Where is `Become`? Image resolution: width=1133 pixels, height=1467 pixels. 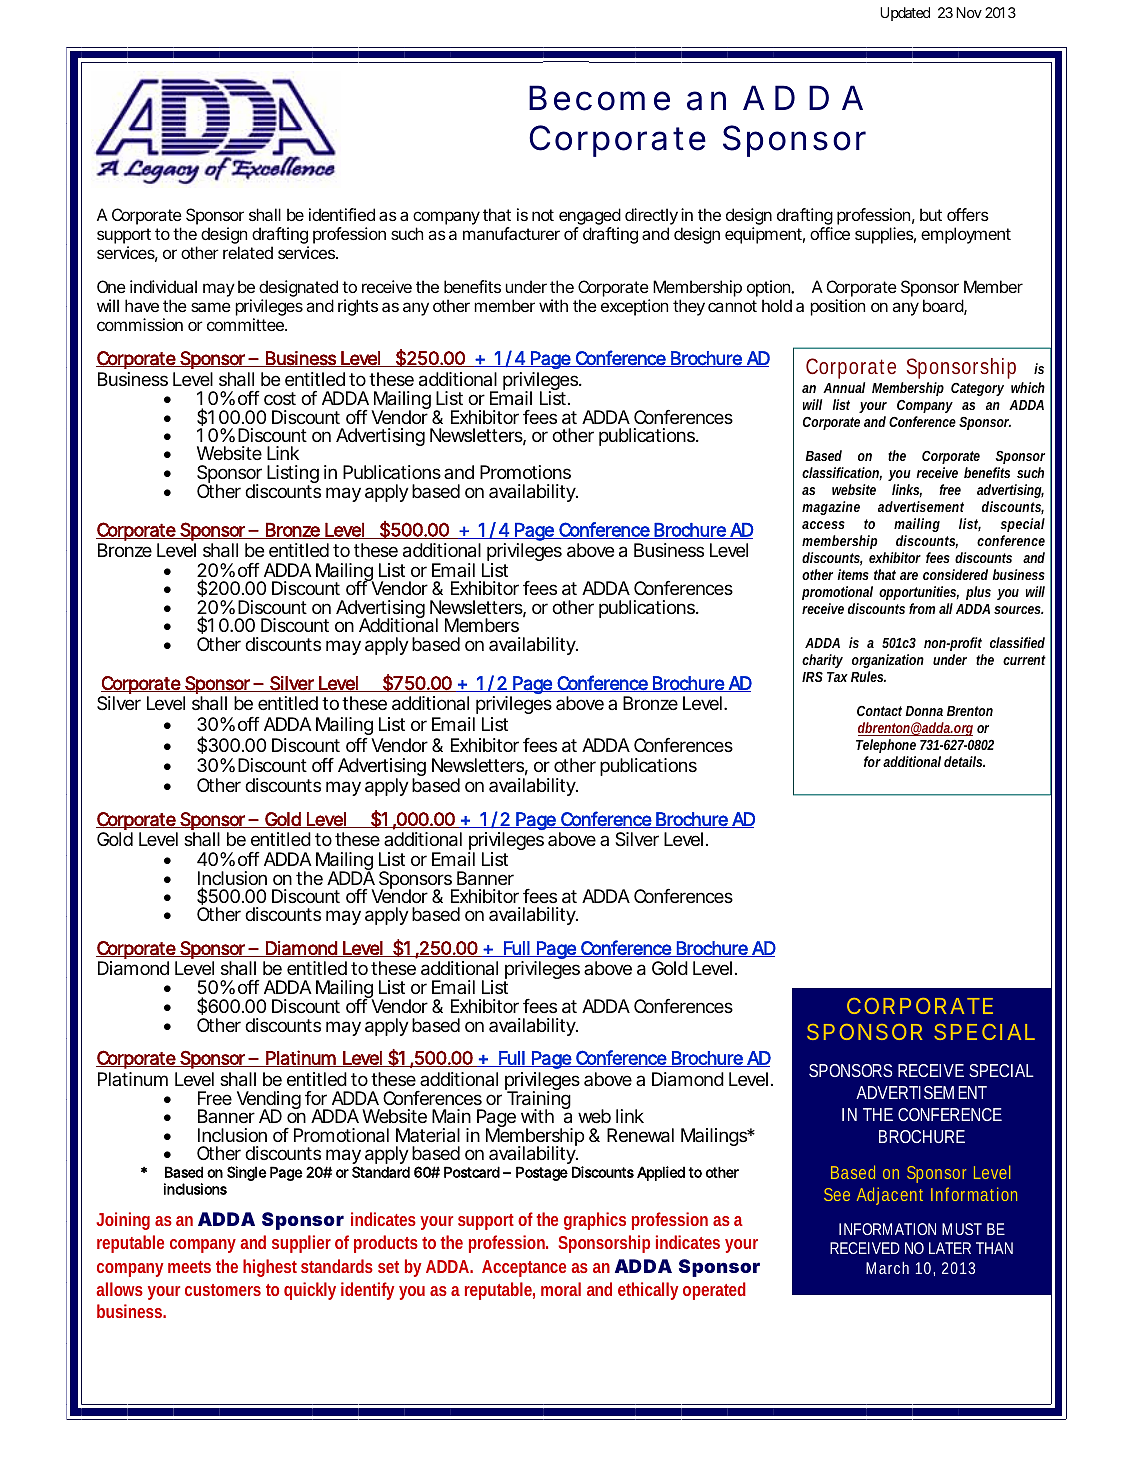 Become is located at coordinates (599, 98).
